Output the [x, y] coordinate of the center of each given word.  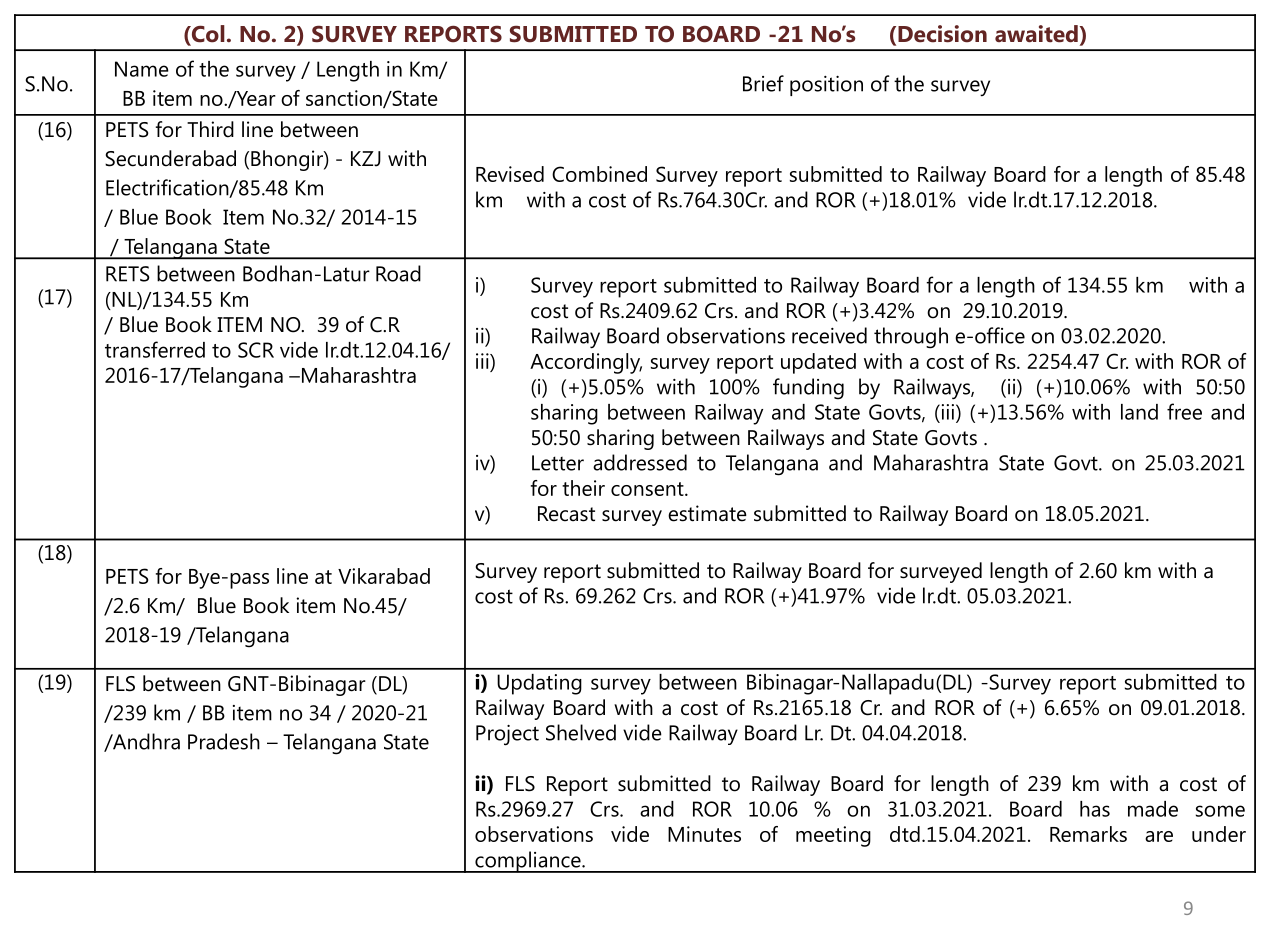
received [829, 335]
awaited [1036, 34]
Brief [763, 83]
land [1139, 412]
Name [142, 69]
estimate [707, 513]
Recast [566, 514]
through [911, 338]
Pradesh [224, 741]
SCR [256, 350]
